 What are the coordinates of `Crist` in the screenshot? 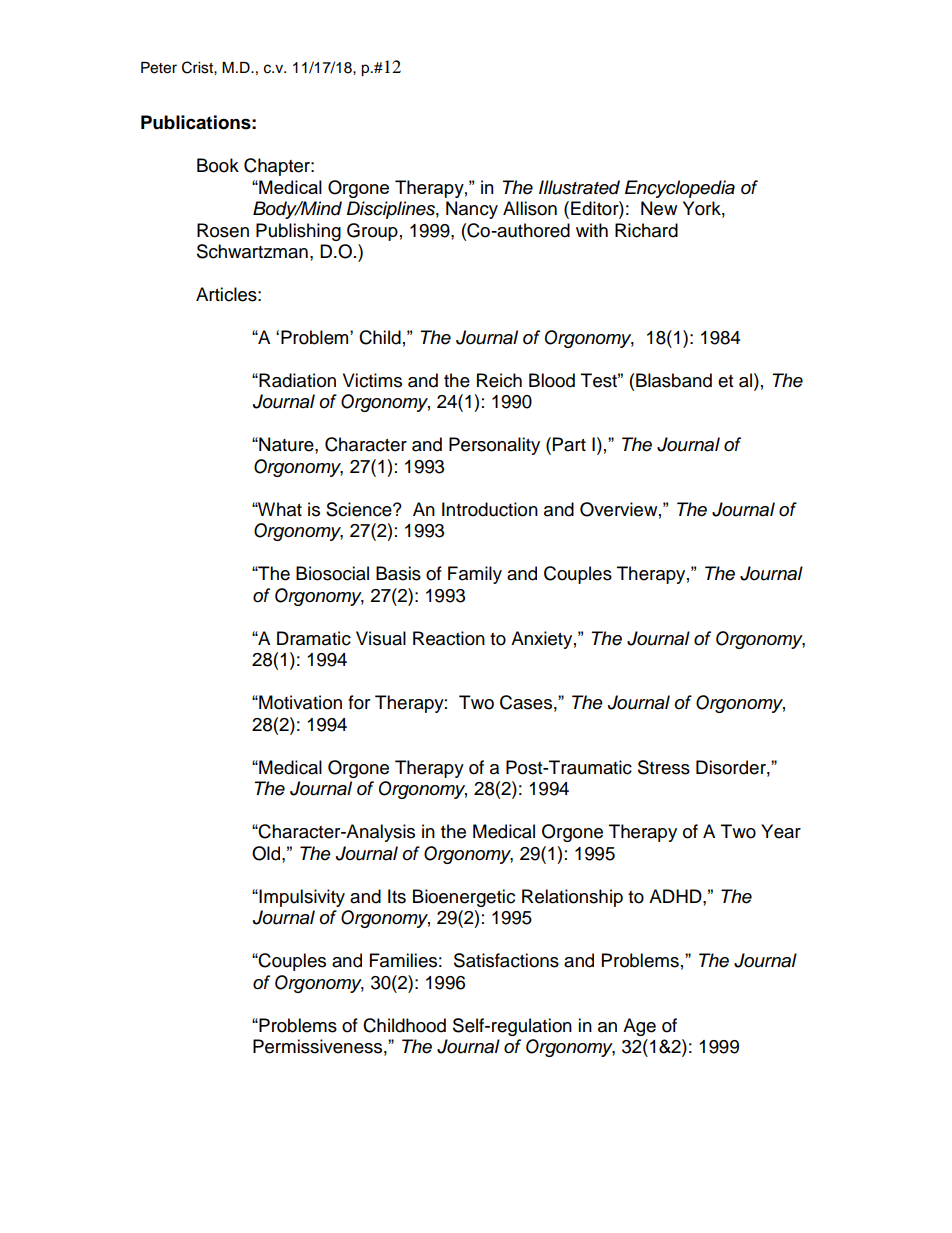 It's located at (198, 67).
